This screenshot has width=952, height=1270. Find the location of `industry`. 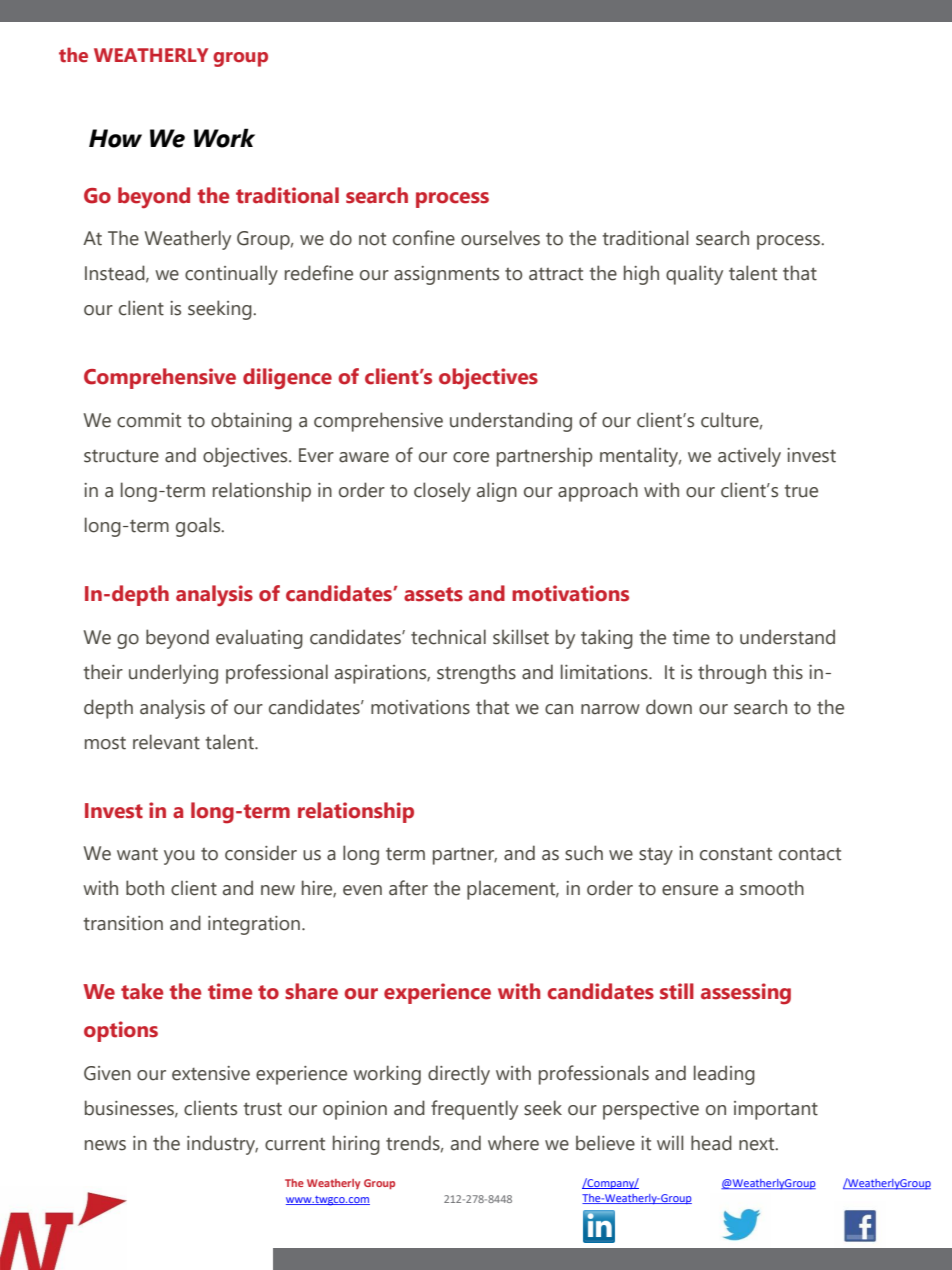

industry is located at coordinates (222, 1145).
